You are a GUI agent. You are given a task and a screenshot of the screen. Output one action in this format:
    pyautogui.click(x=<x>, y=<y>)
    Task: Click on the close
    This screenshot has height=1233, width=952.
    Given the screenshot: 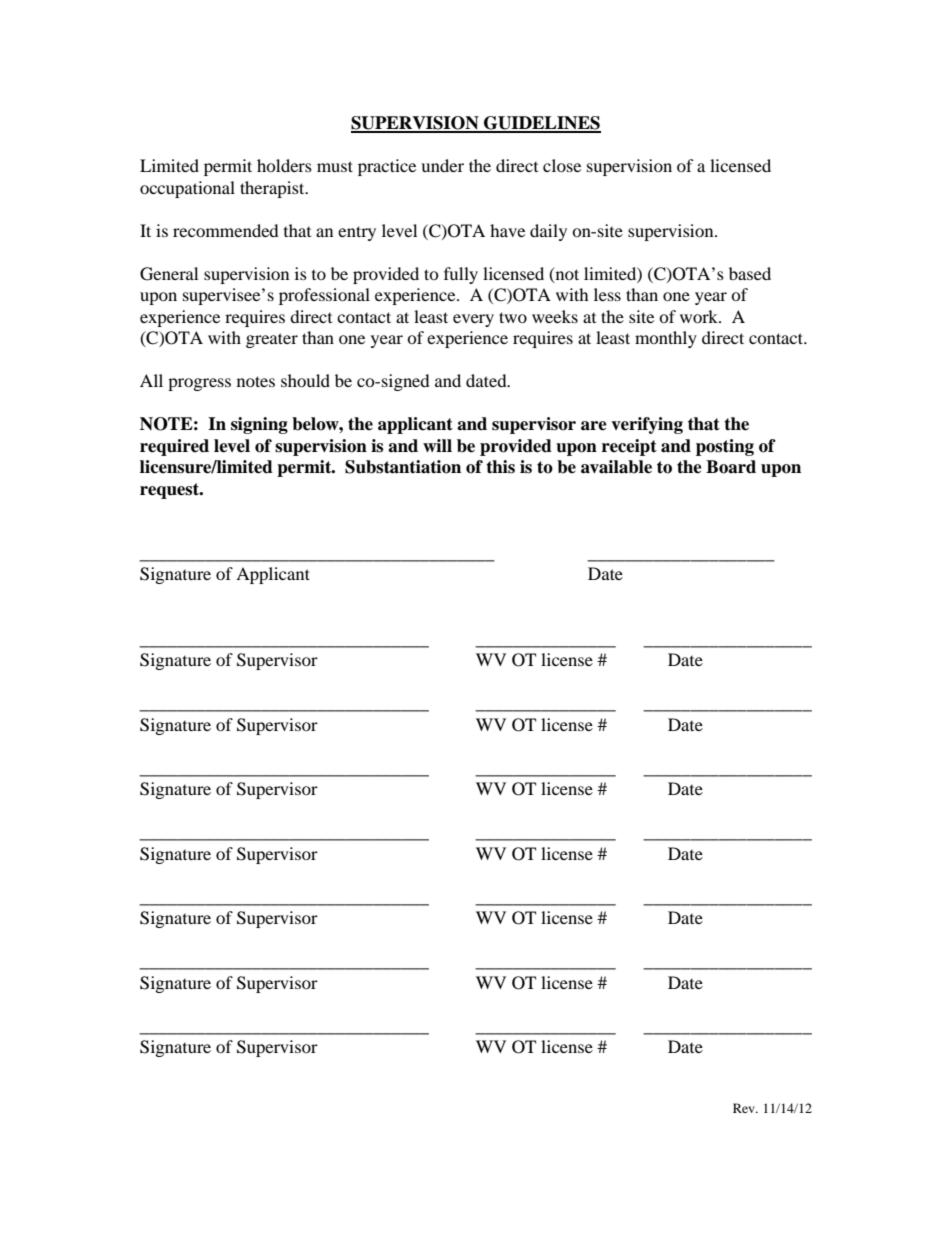 What is the action you would take?
    pyautogui.click(x=562, y=165)
